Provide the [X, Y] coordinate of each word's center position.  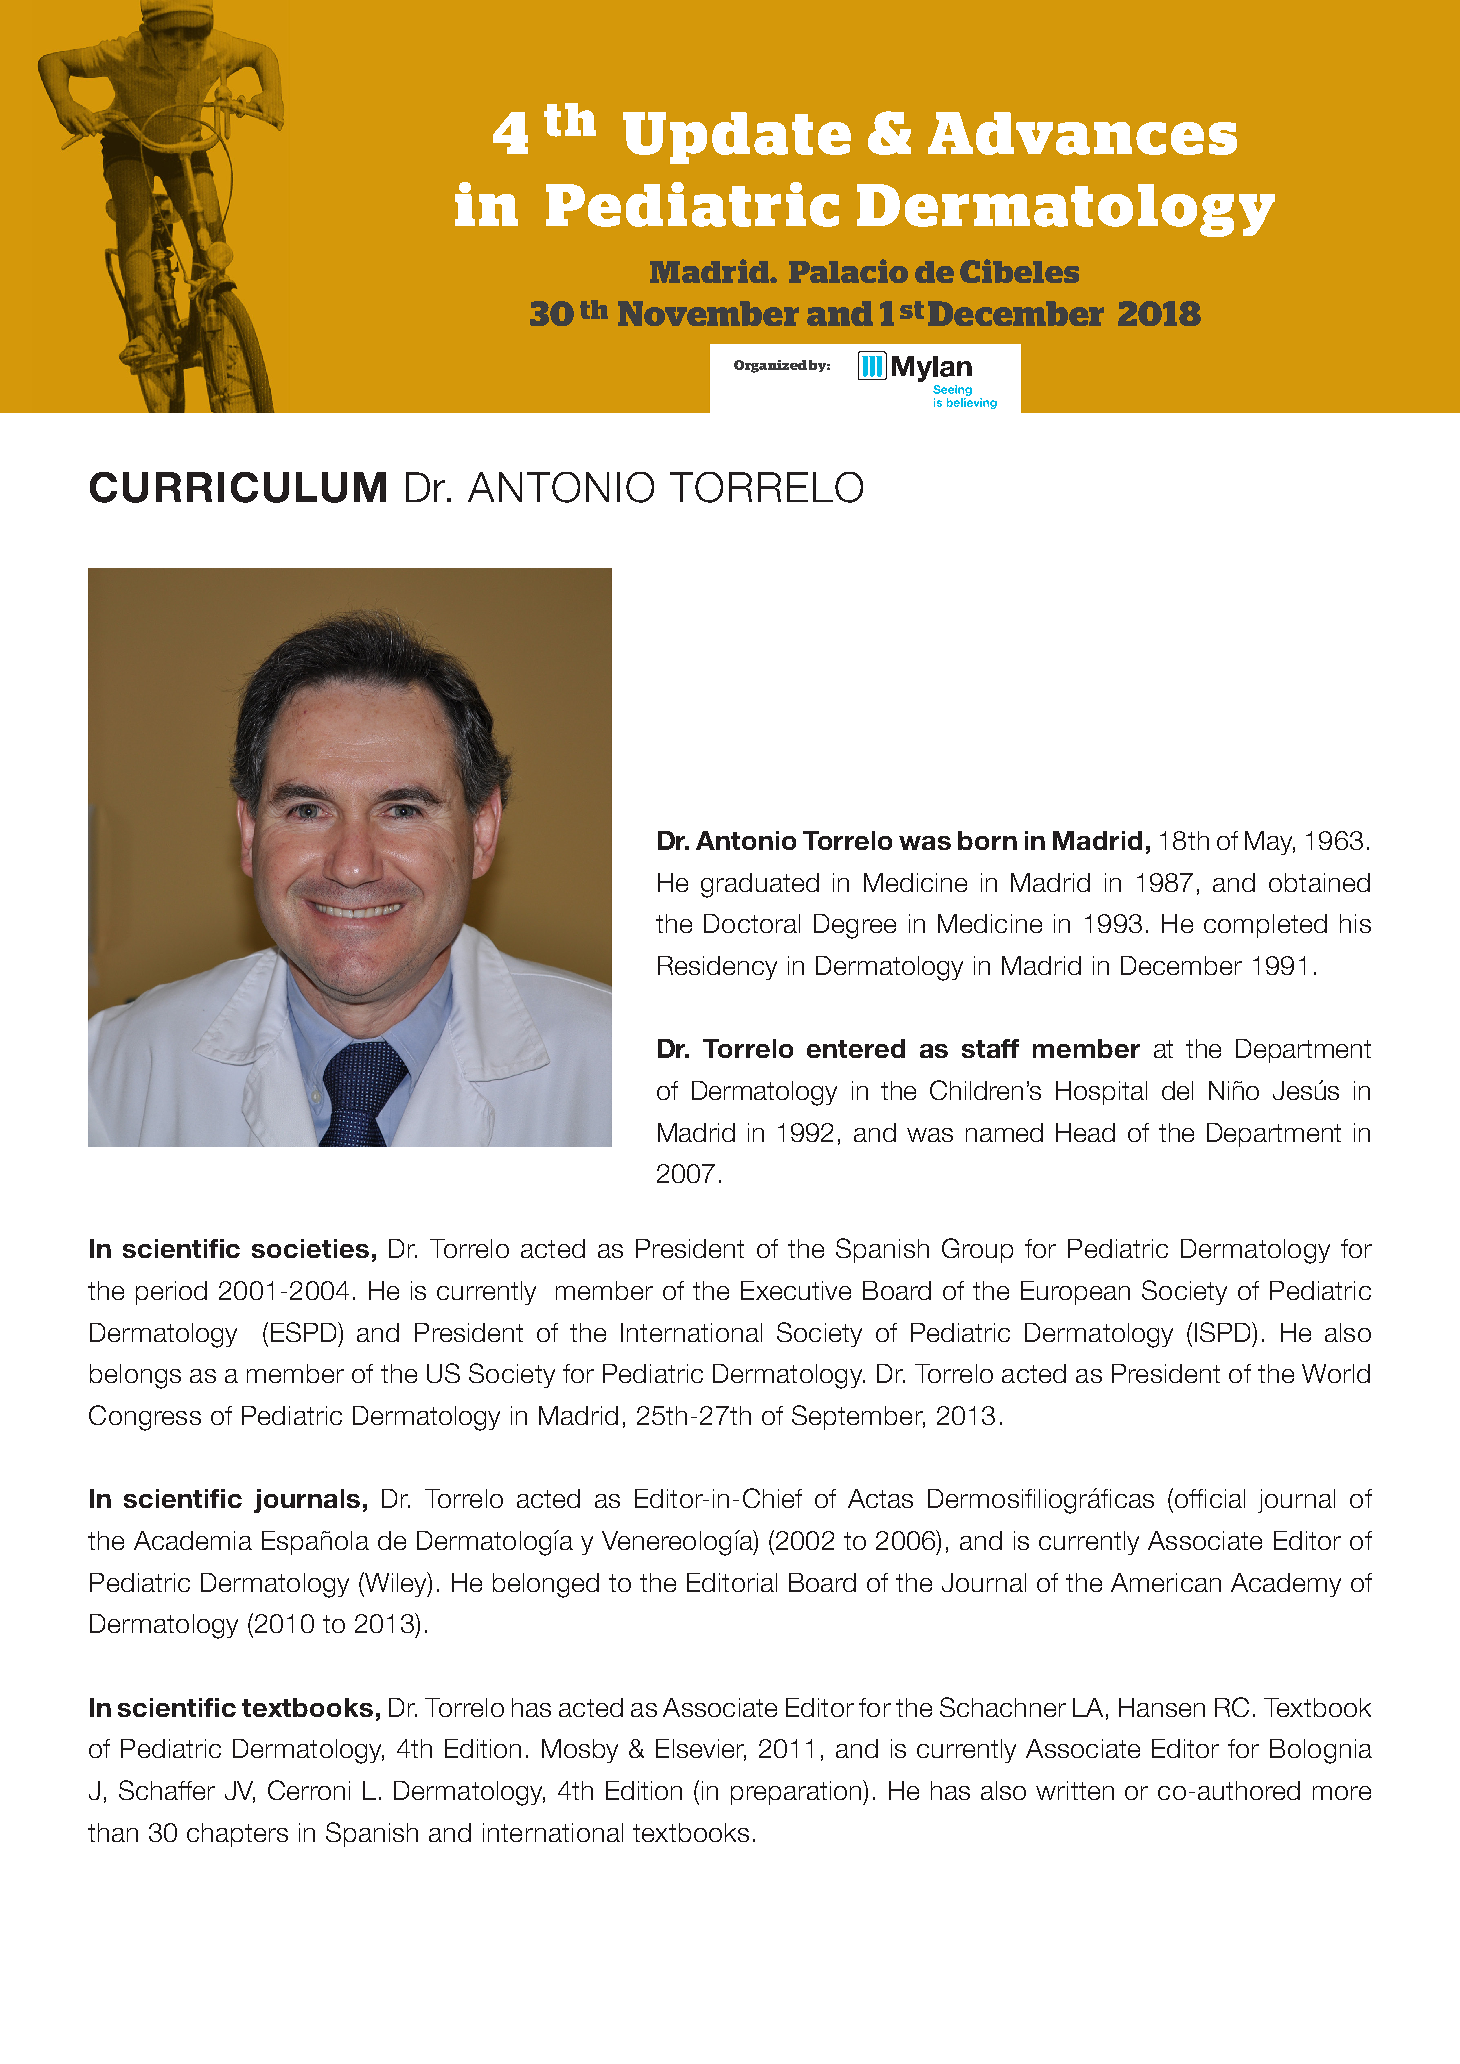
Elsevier [701, 1750]
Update [737, 138]
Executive [796, 1290]
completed [1265, 926]
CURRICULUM [238, 487]
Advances [1082, 133]
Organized [770, 366]
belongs [135, 1376]
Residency [717, 968]
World [1336, 1373]
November [708, 313]
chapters [237, 1835]
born [987, 840]
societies [310, 1248]
